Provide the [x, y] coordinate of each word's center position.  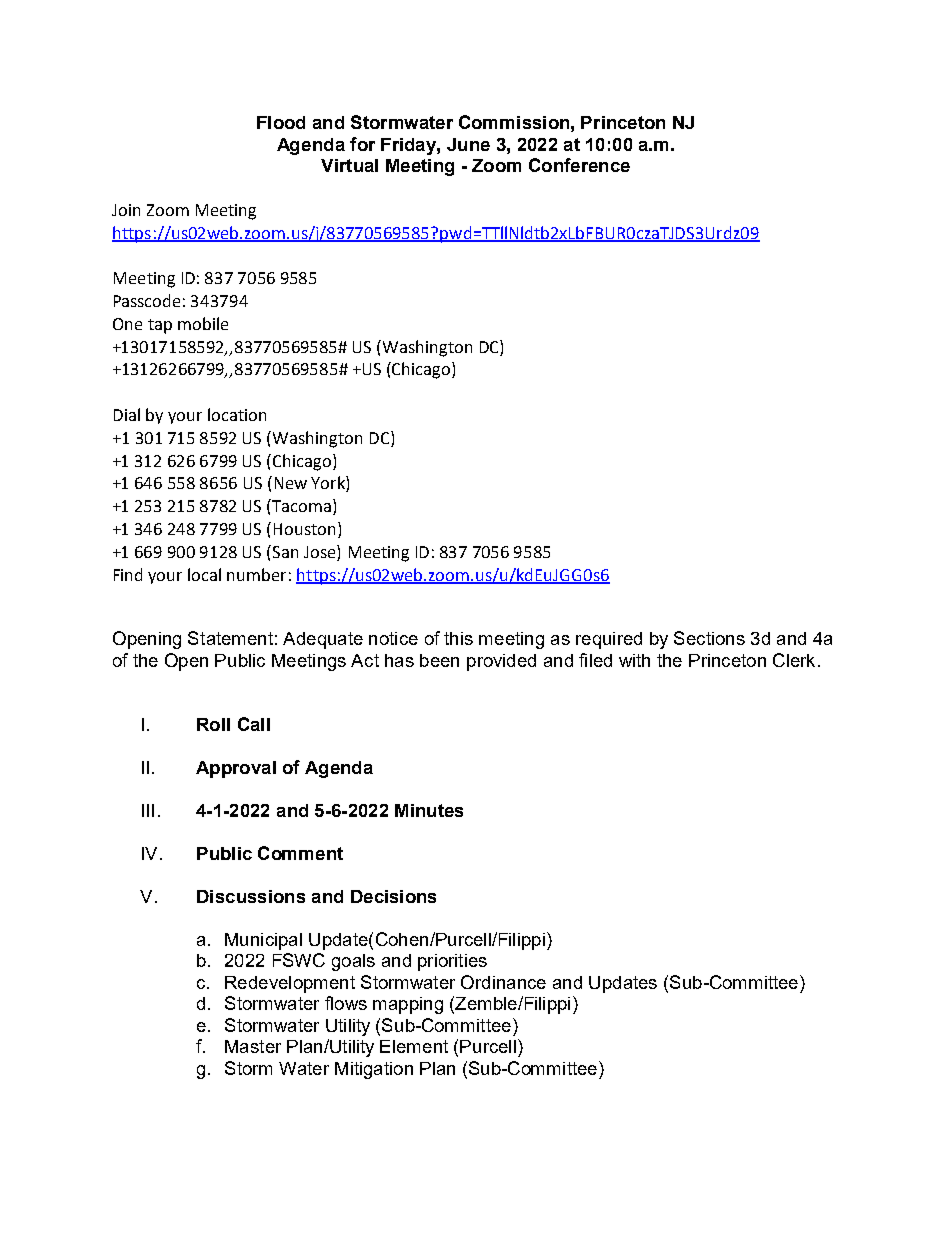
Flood [281, 122]
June [468, 144]
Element [414, 1046]
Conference [579, 165]
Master [253, 1046]
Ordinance [503, 982]
